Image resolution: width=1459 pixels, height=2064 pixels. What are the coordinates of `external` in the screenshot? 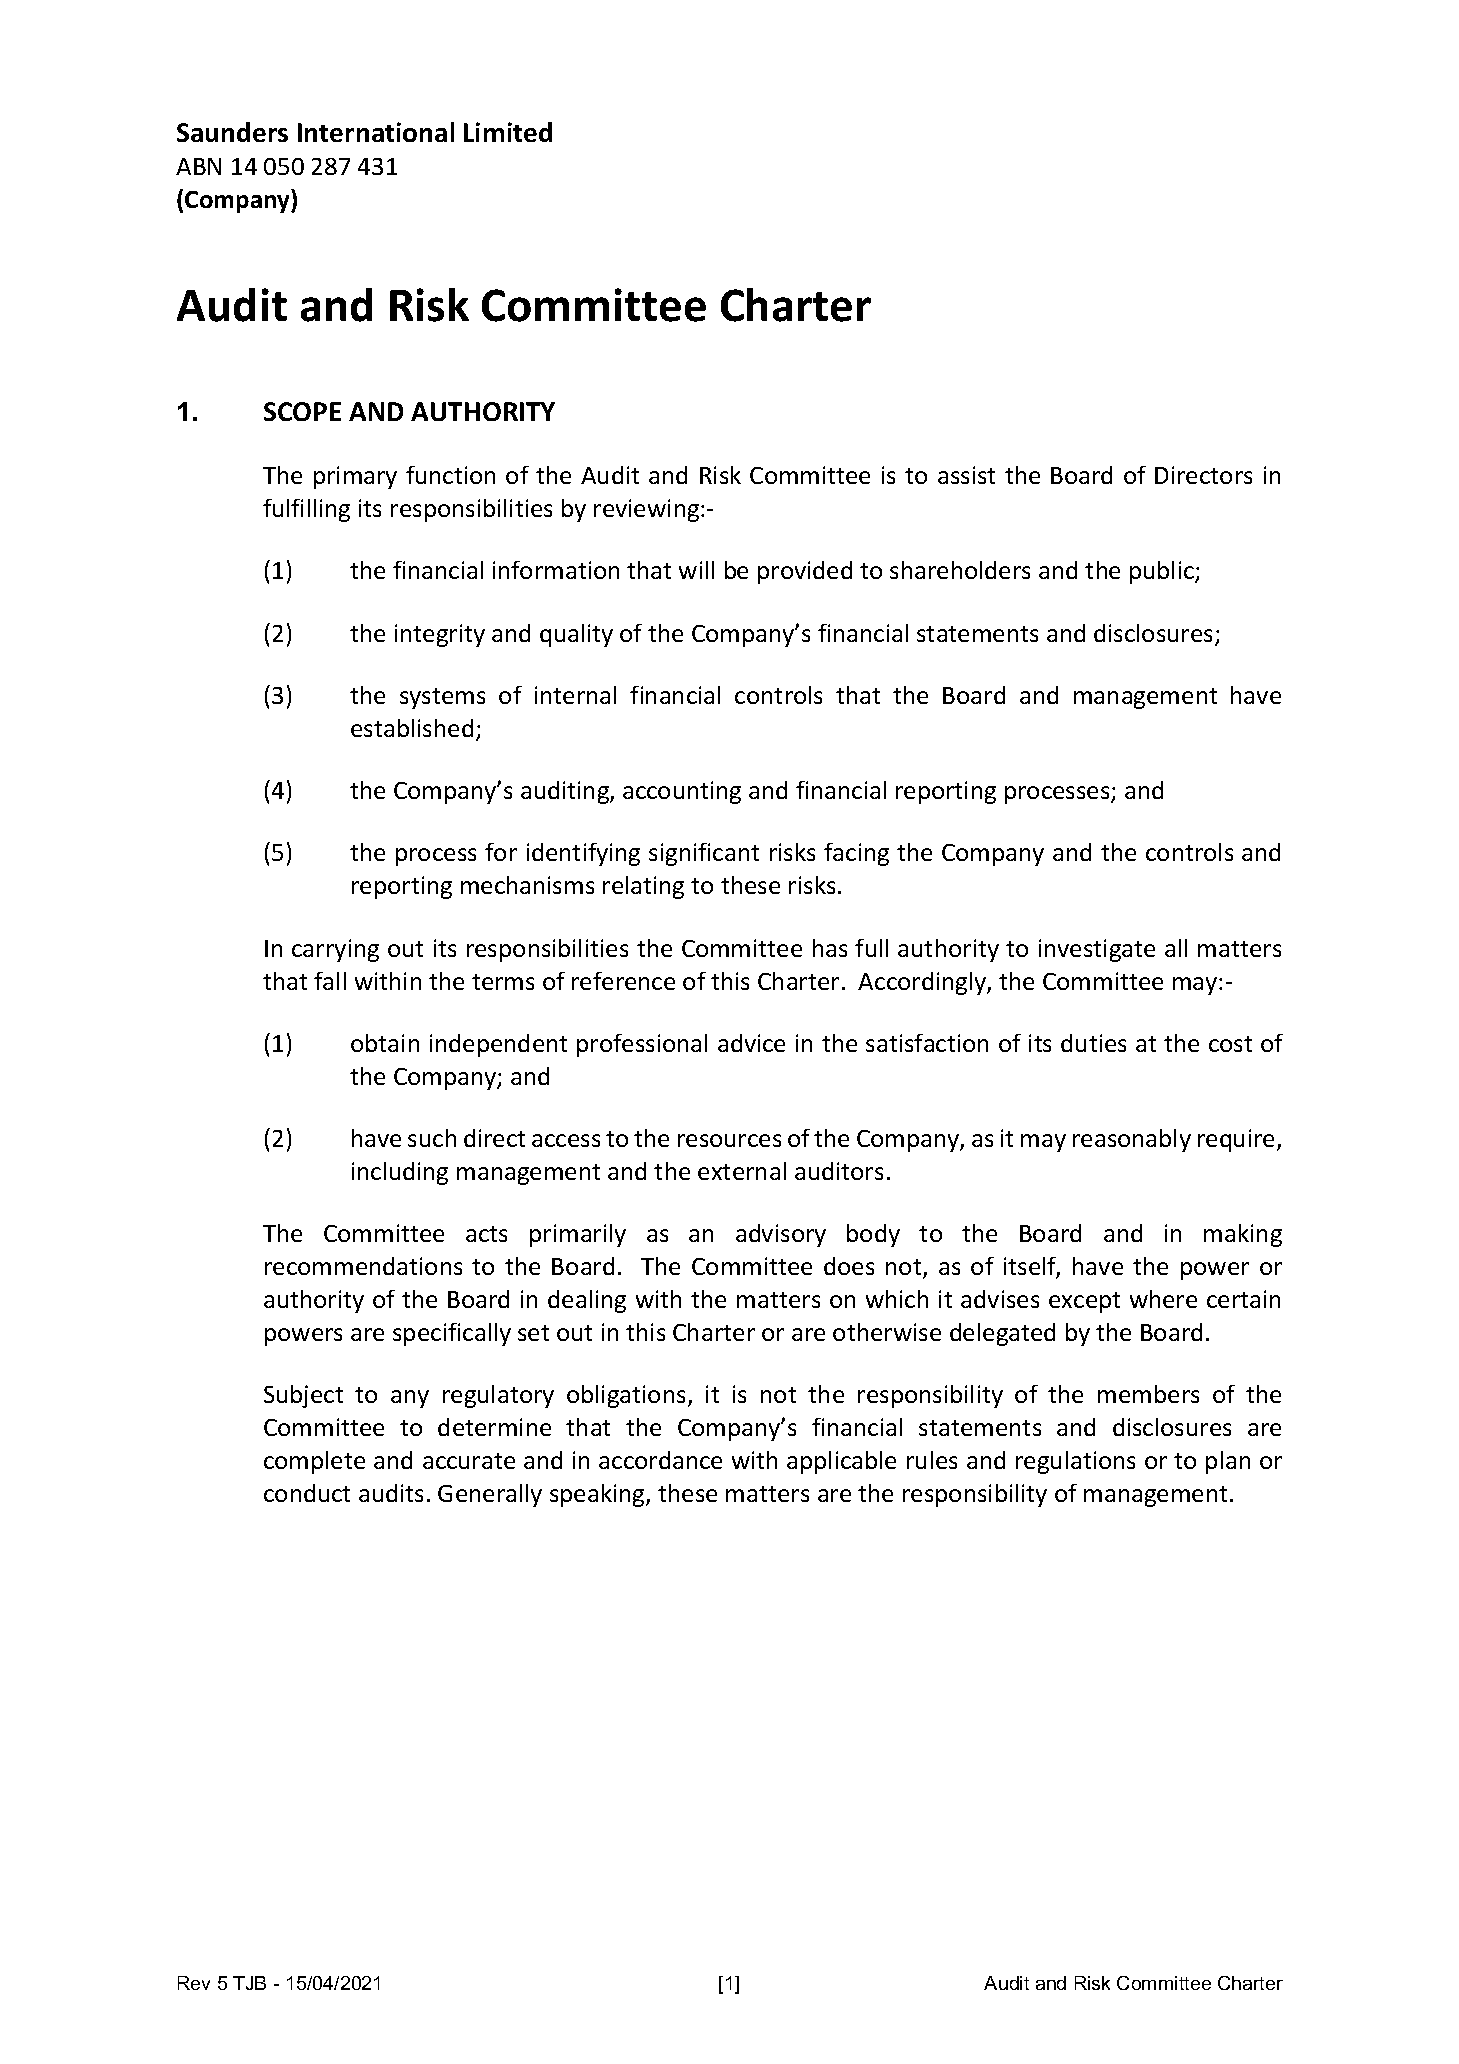 It's located at (742, 1171).
